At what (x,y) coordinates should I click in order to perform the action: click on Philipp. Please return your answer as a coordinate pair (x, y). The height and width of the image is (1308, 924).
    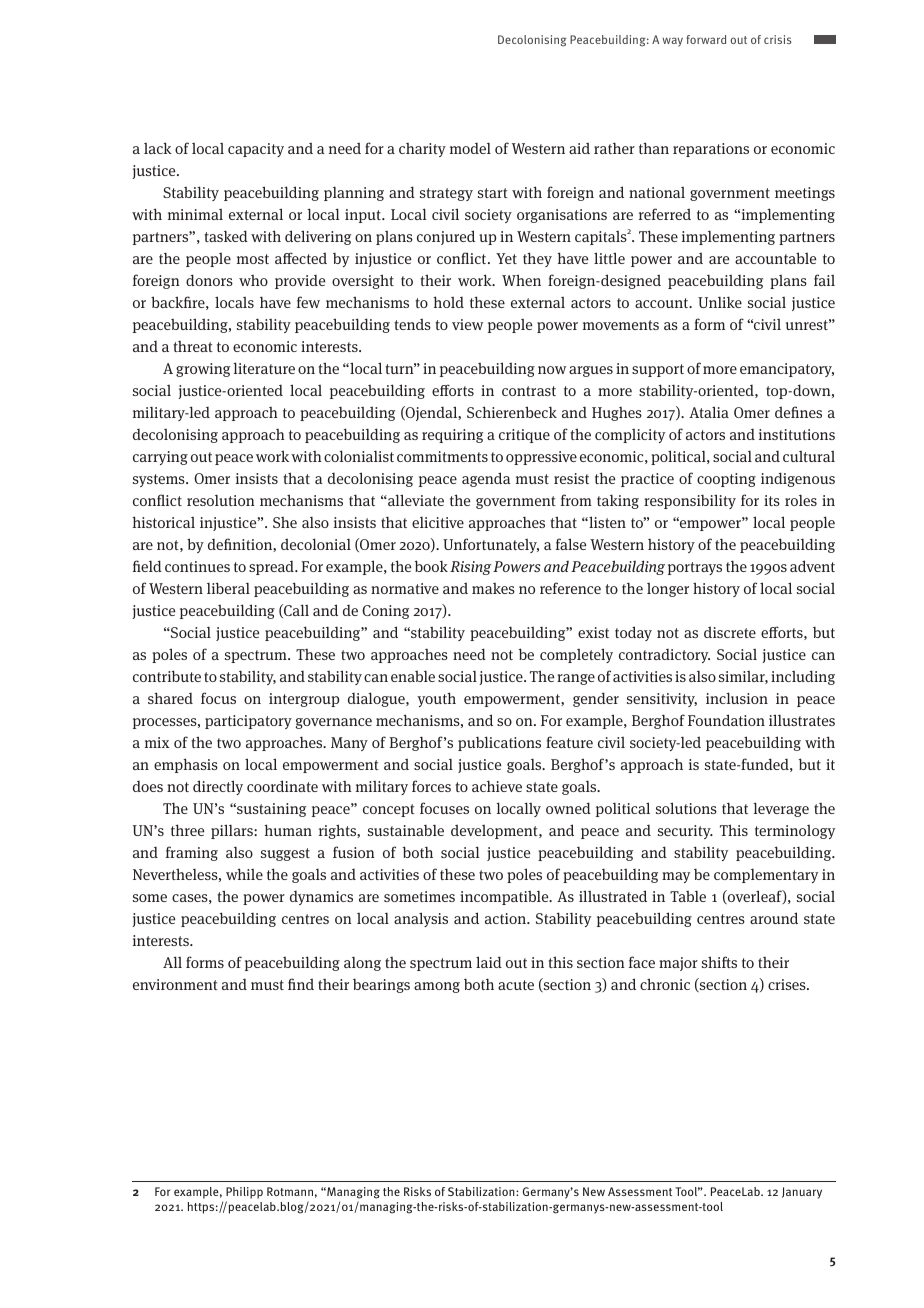
    Looking at the image, I should click on (244, 1193).
